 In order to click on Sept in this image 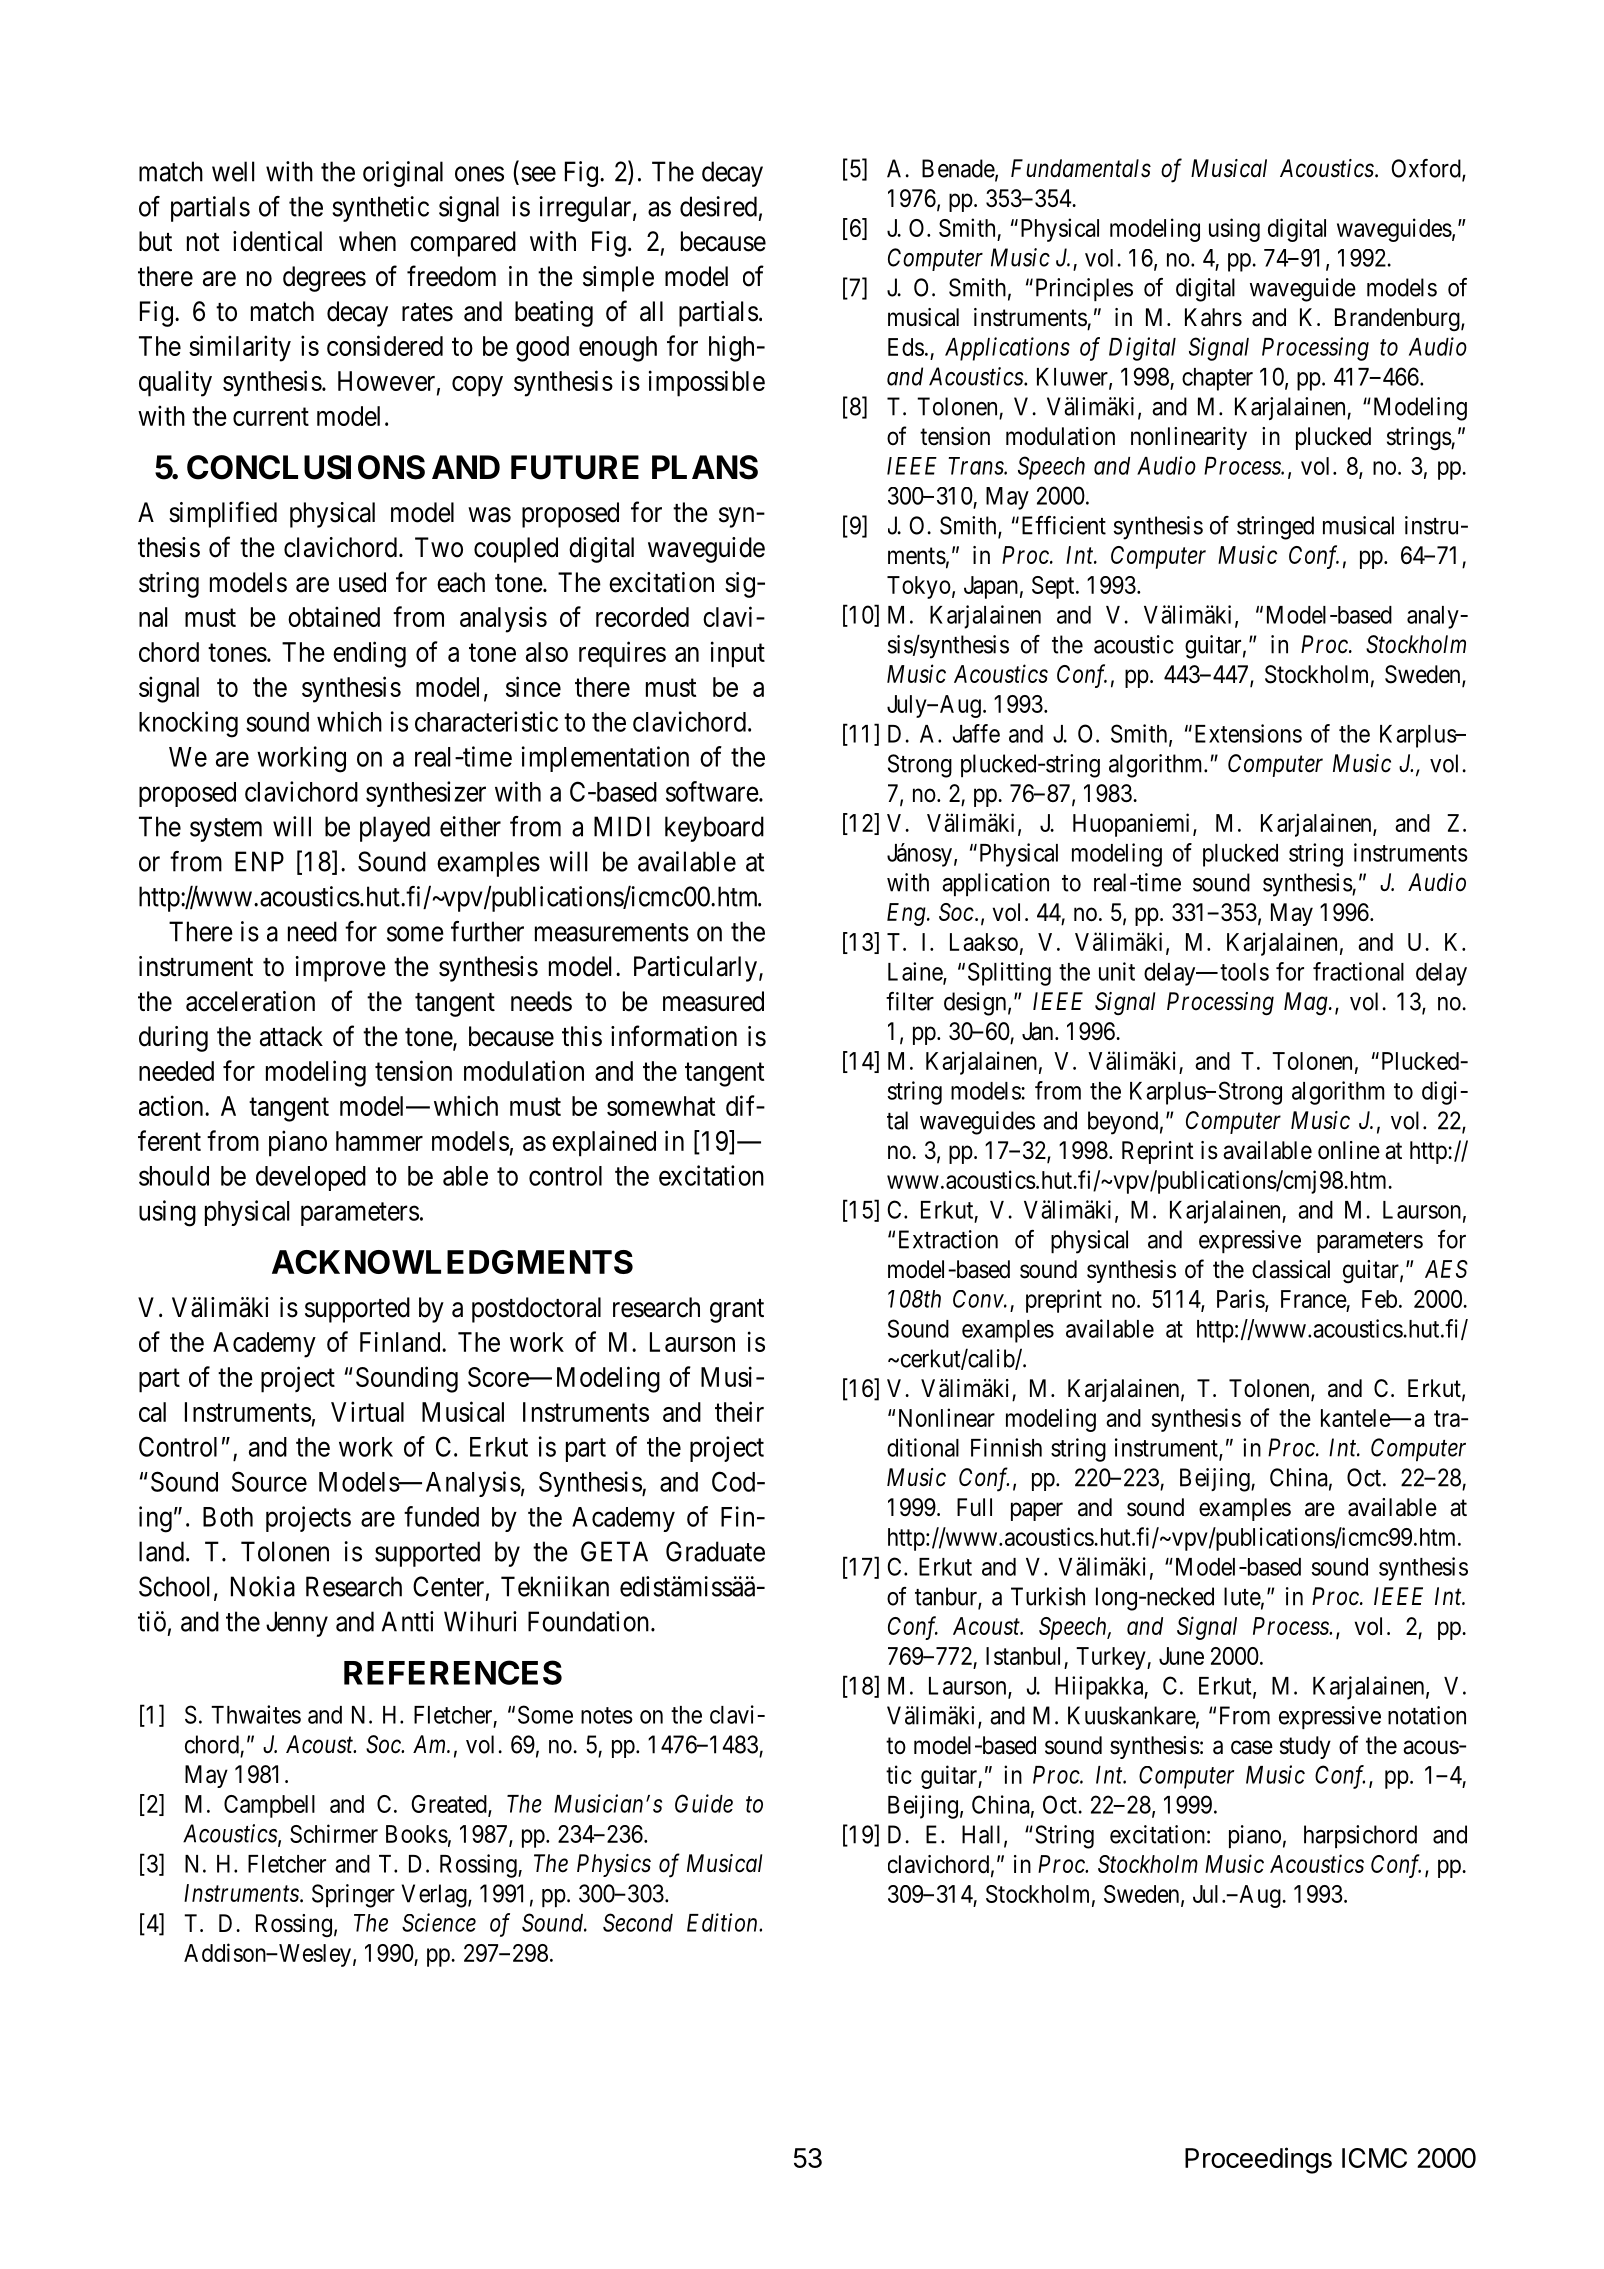, I will do `click(1054, 587)`.
